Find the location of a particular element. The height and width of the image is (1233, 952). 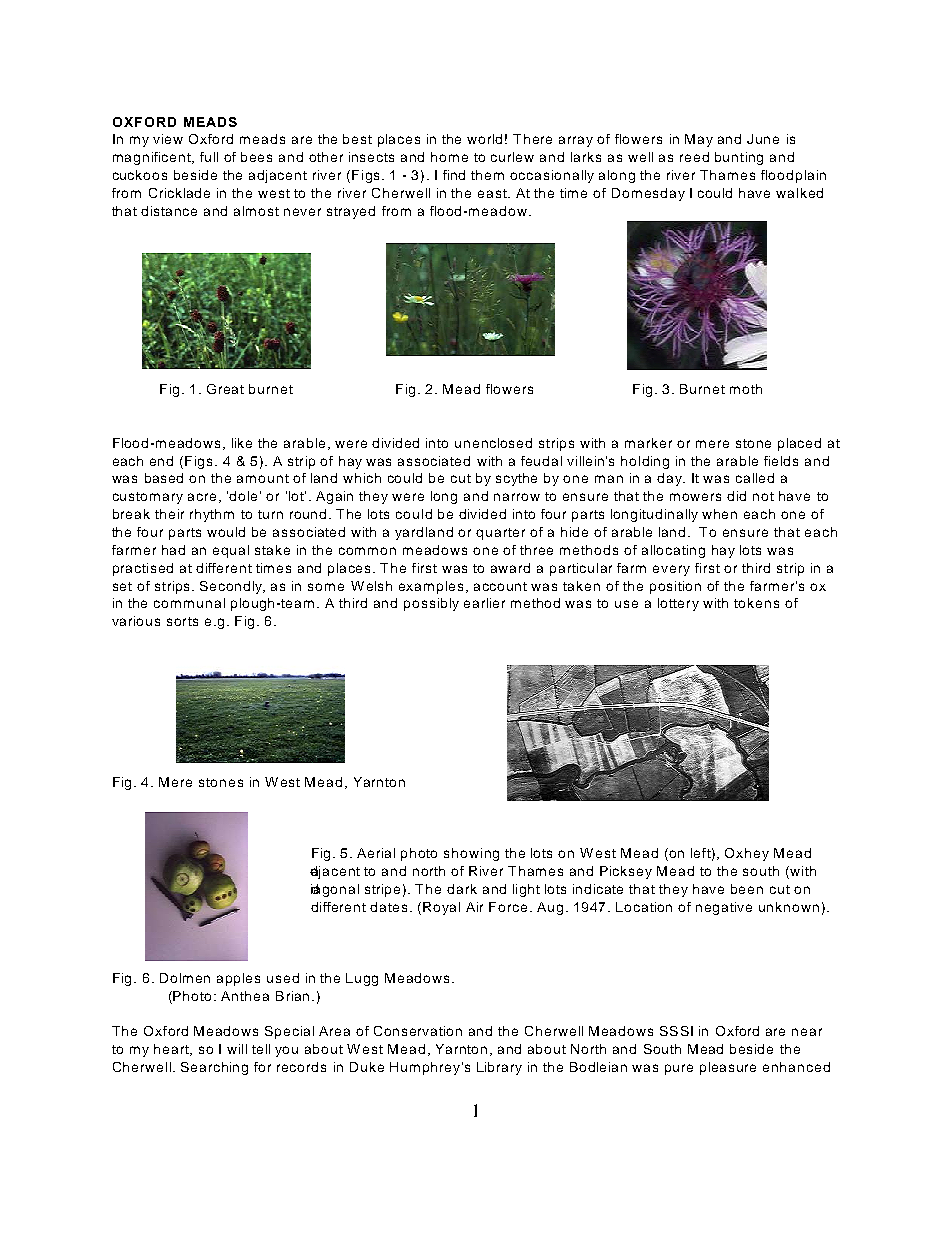

earlier is located at coordinates (484, 603).
